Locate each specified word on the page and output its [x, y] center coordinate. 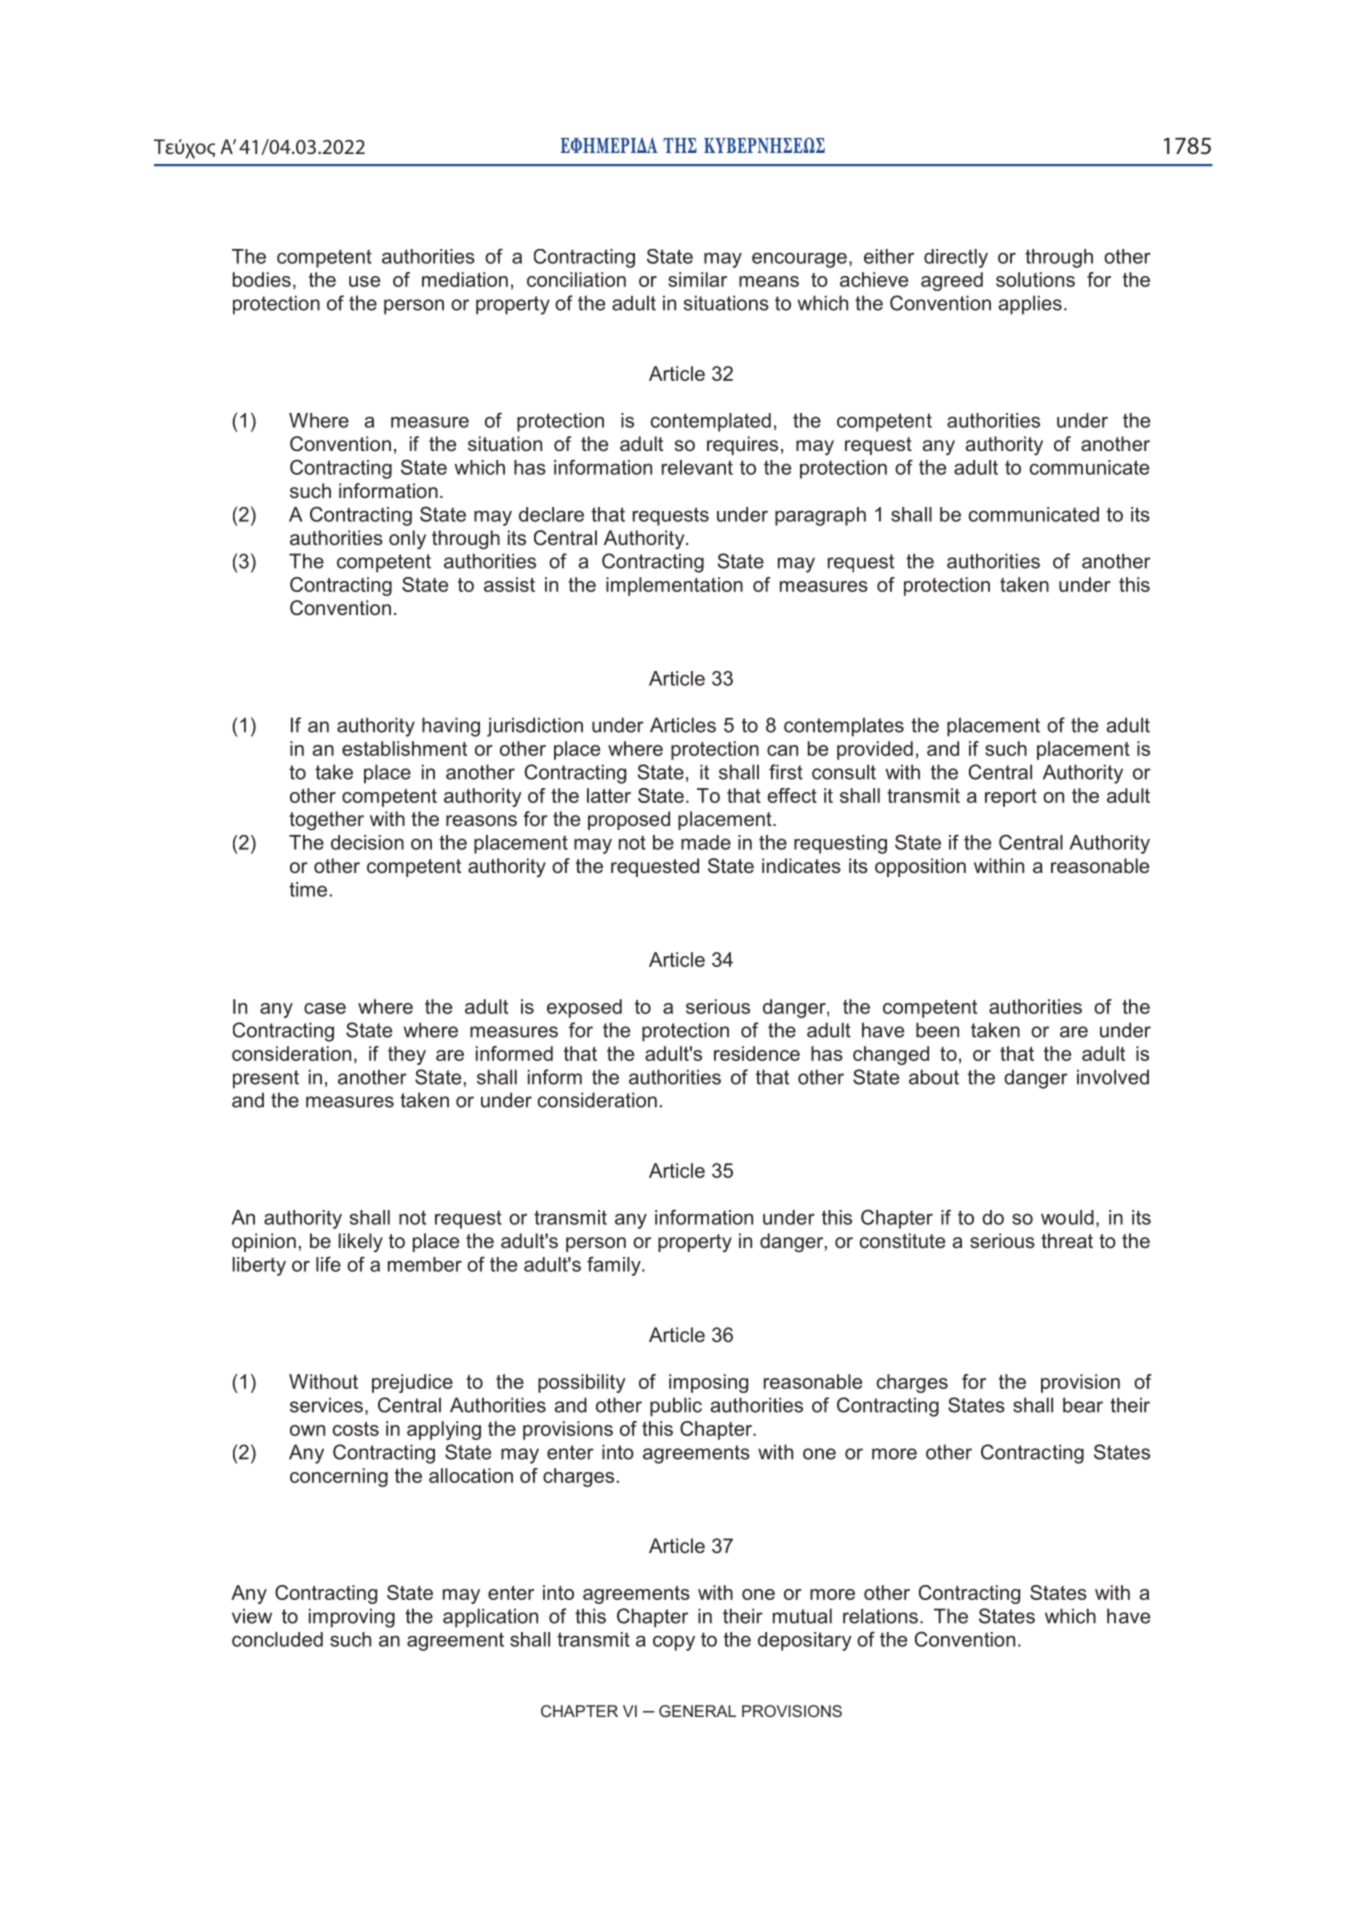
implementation [674, 586]
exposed [584, 1008]
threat [1067, 1240]
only [407, 539]
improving [352, 1618]
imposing [708, 1383]
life [328, 1264]
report [1011, 798]
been [937, 1030]
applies [1030, 305]
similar [697, 279]
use [364, 281]
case [325, 1008]
